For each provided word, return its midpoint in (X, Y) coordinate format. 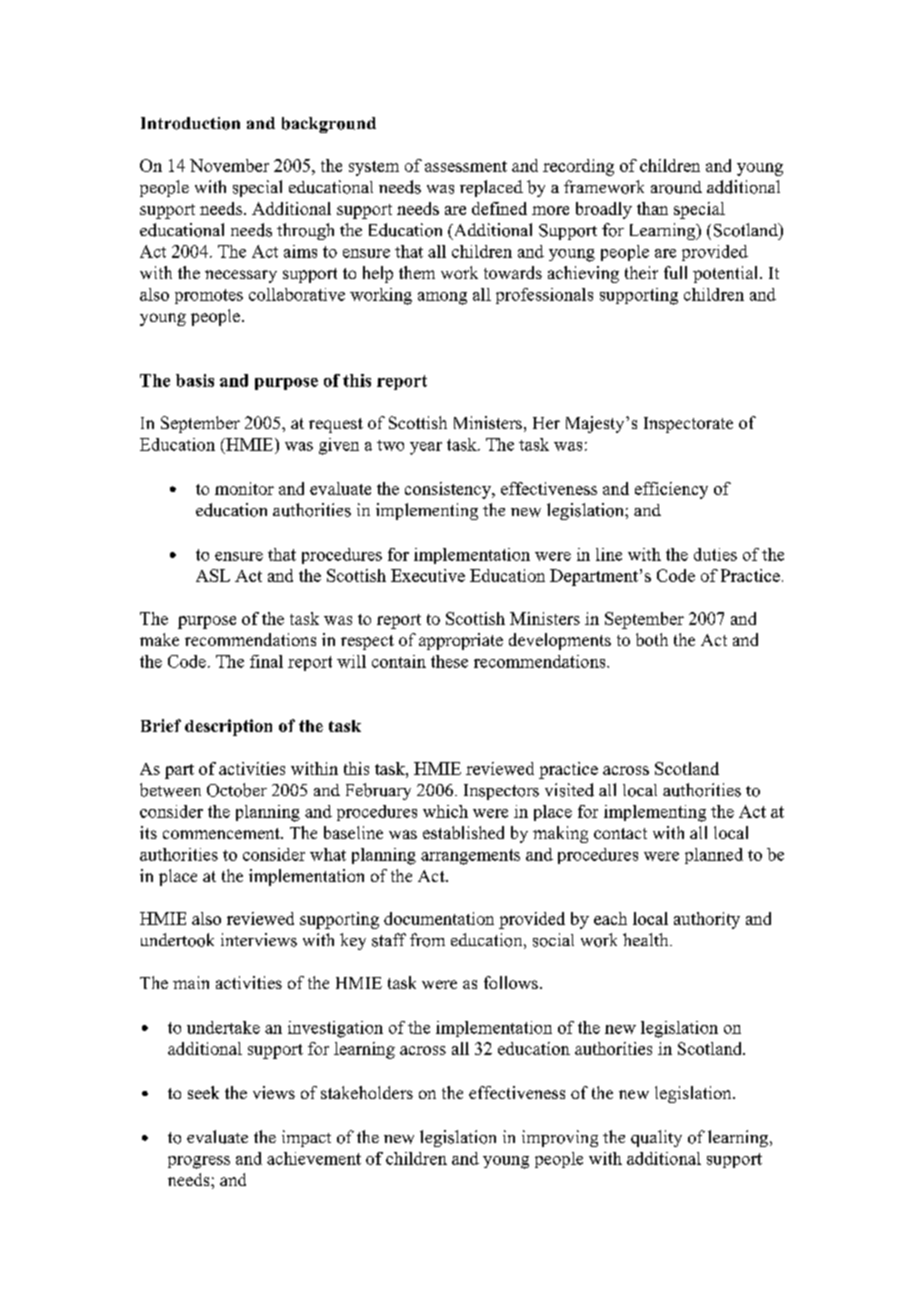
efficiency (671, 490)
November (229, 165)
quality (656, 1138)
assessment (466, 166)
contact (620, 833)
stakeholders (367, 1092)
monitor (244, 488)
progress (199, 1162)
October (237, 790)
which (445, 811)
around (676, 187)
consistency (449, 490)
